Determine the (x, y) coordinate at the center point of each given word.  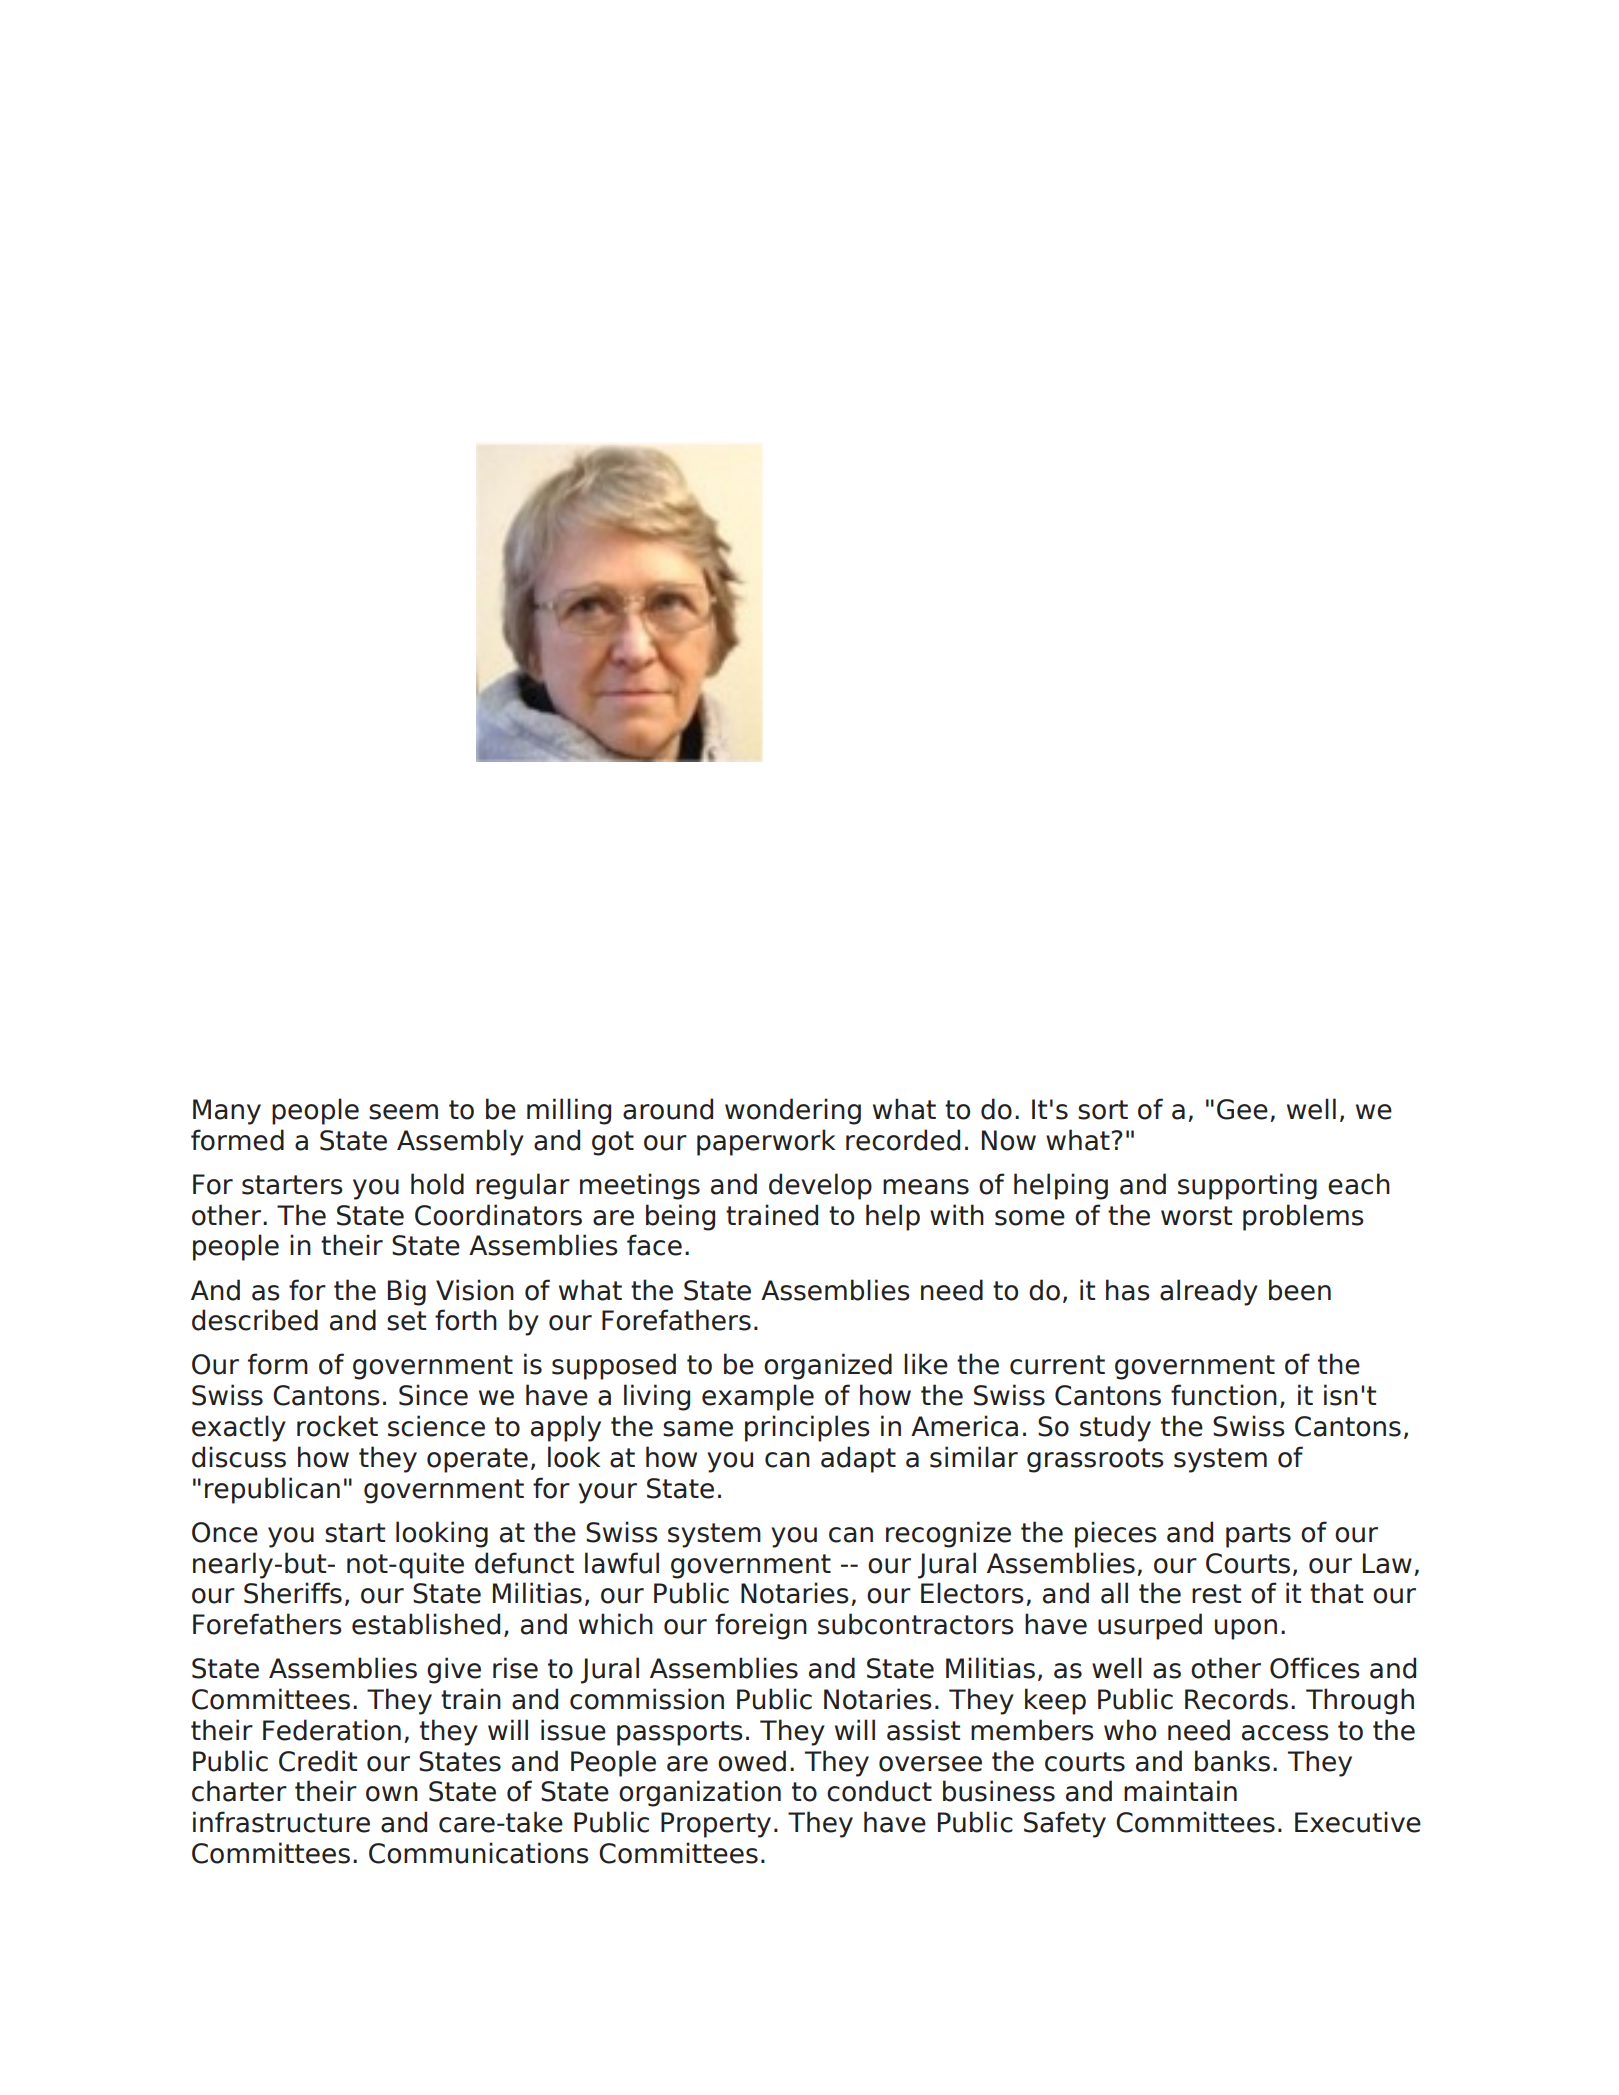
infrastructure (281, 1822)
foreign (761, 1626)
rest (1216, 1594)
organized (828, 1366)
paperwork (766, 1142)
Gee (1242, 1109)
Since (433, 1395)
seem (403, 1112)
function (1224, 1395)
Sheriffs (293, 1593)
